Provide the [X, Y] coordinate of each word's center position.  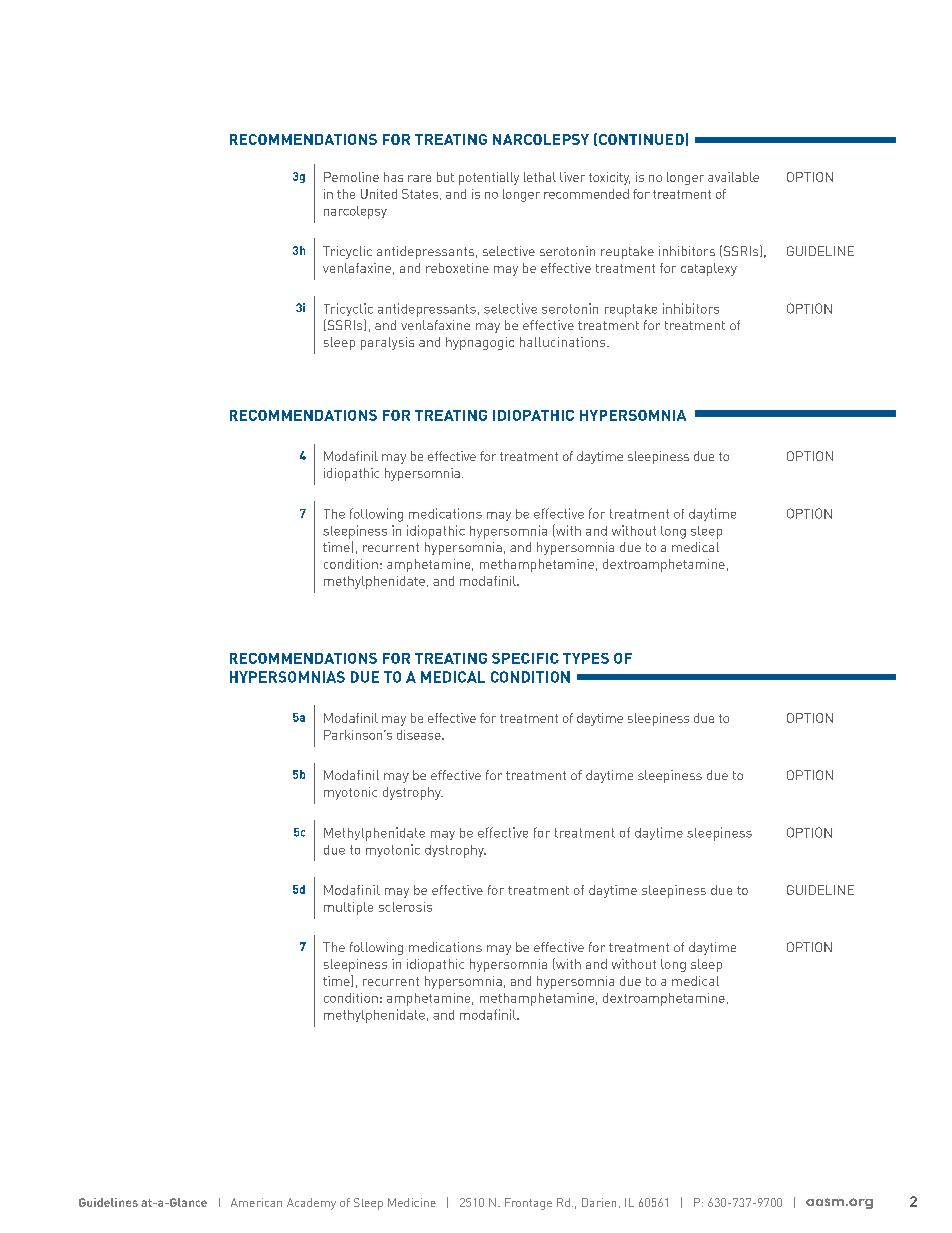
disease [420, 735]
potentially [489, 178]
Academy [311, 1204]
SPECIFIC [525, 658]
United [379, 194]
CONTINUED [641, 139]
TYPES [586, 658]
